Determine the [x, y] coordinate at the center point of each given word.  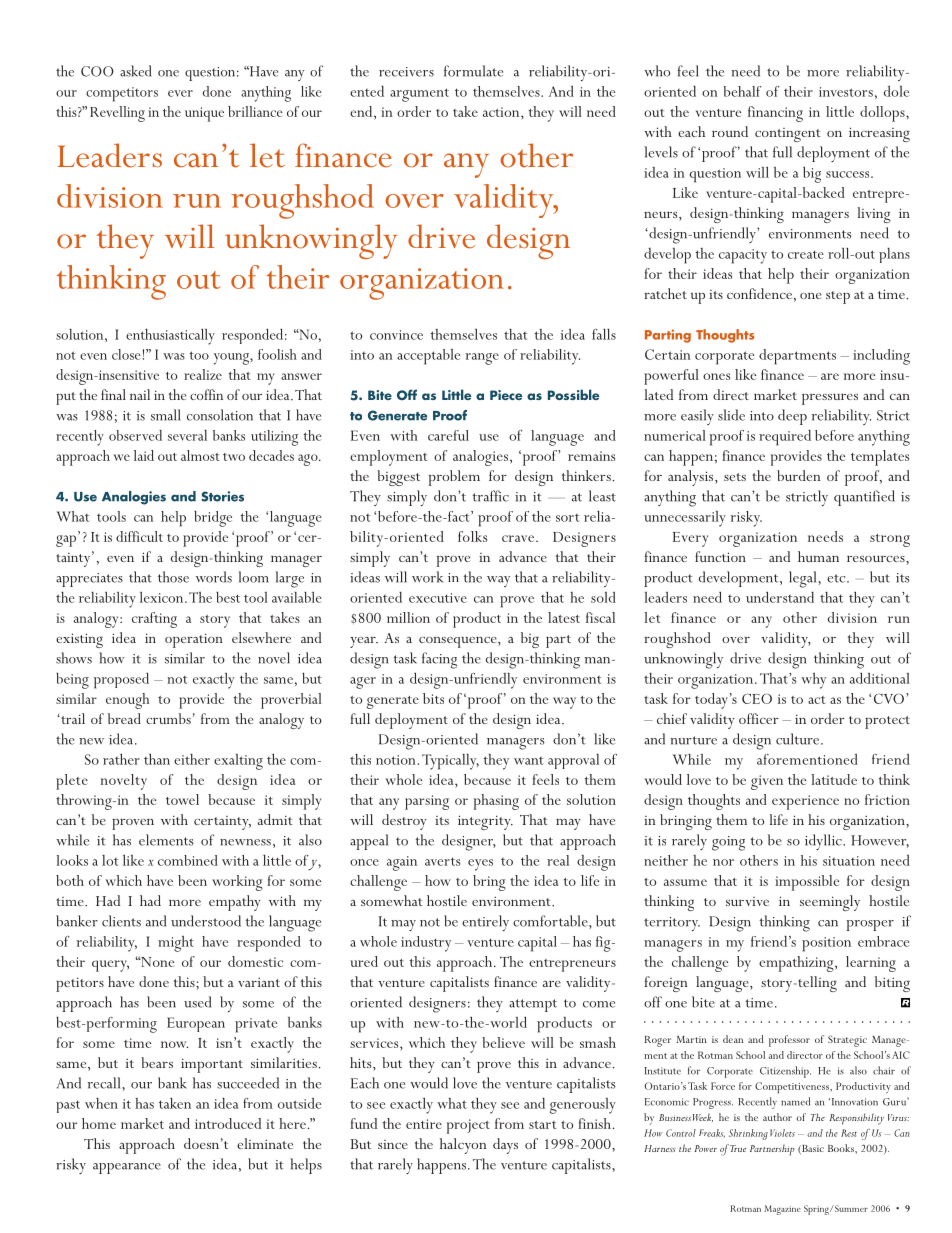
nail [140, 394]
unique [204, 114]
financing [775, 114]
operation [194, 640]
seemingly [830, 903]
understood [206, 921]
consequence [459, 642]
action [502, 112]
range [482, 359]
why [813, 681]
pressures [830, 399]
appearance [127, 1168]
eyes [480, 865]
